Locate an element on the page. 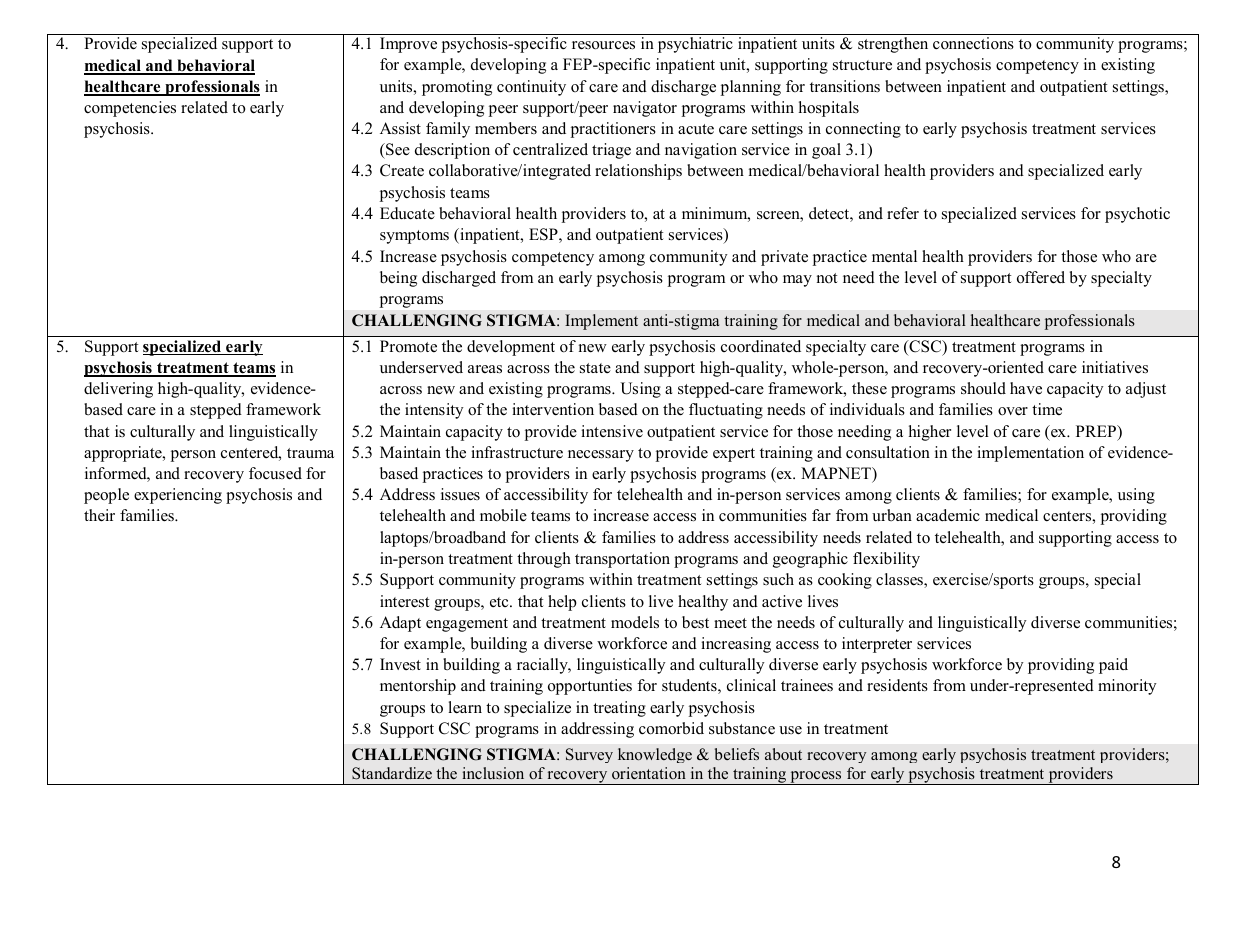 This page has width=1233, height=952. resources is located at coordinates (603, 45).
